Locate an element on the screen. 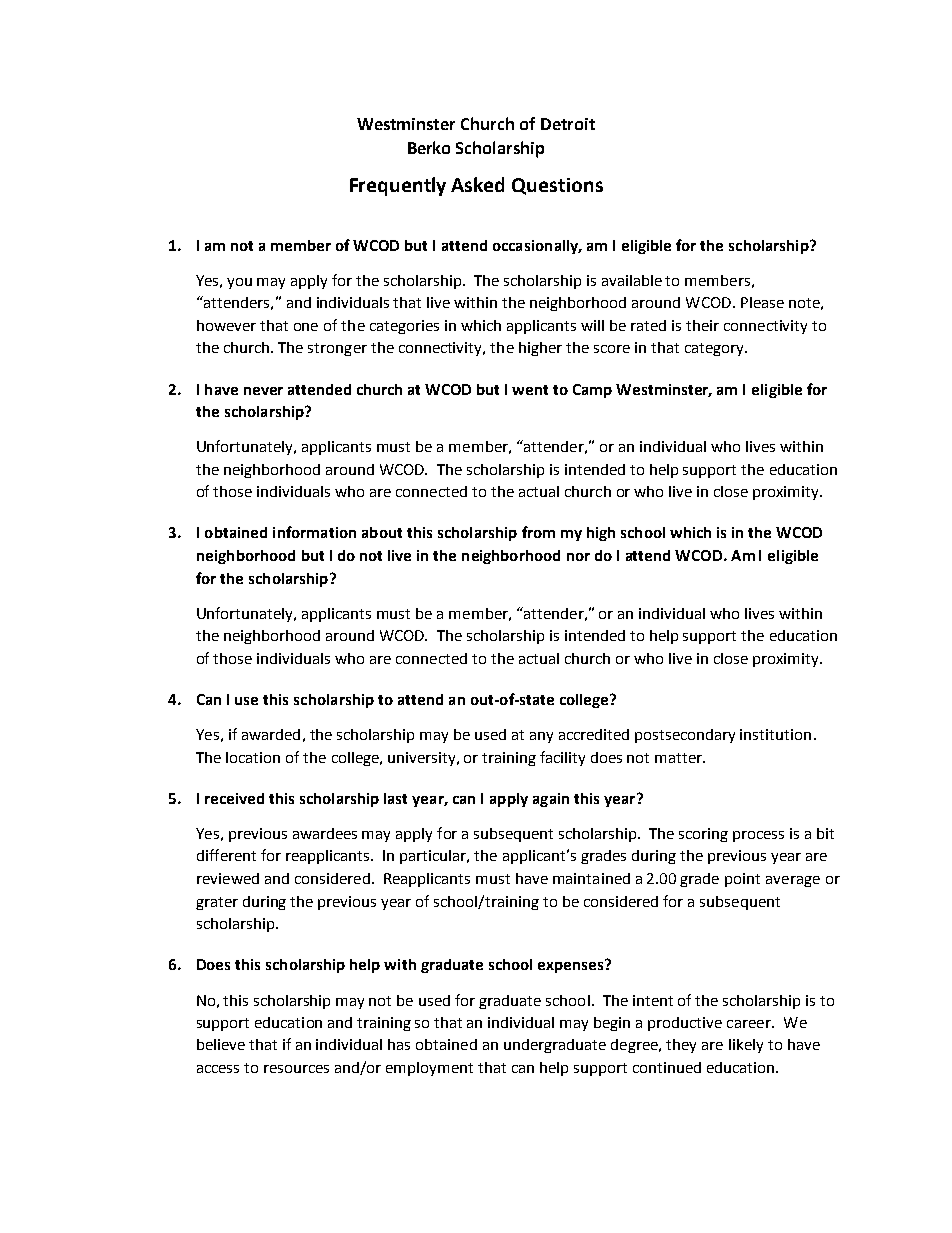 The height and width of the screenshot is (1233, 952). category is located at coordinates (715, 349).
